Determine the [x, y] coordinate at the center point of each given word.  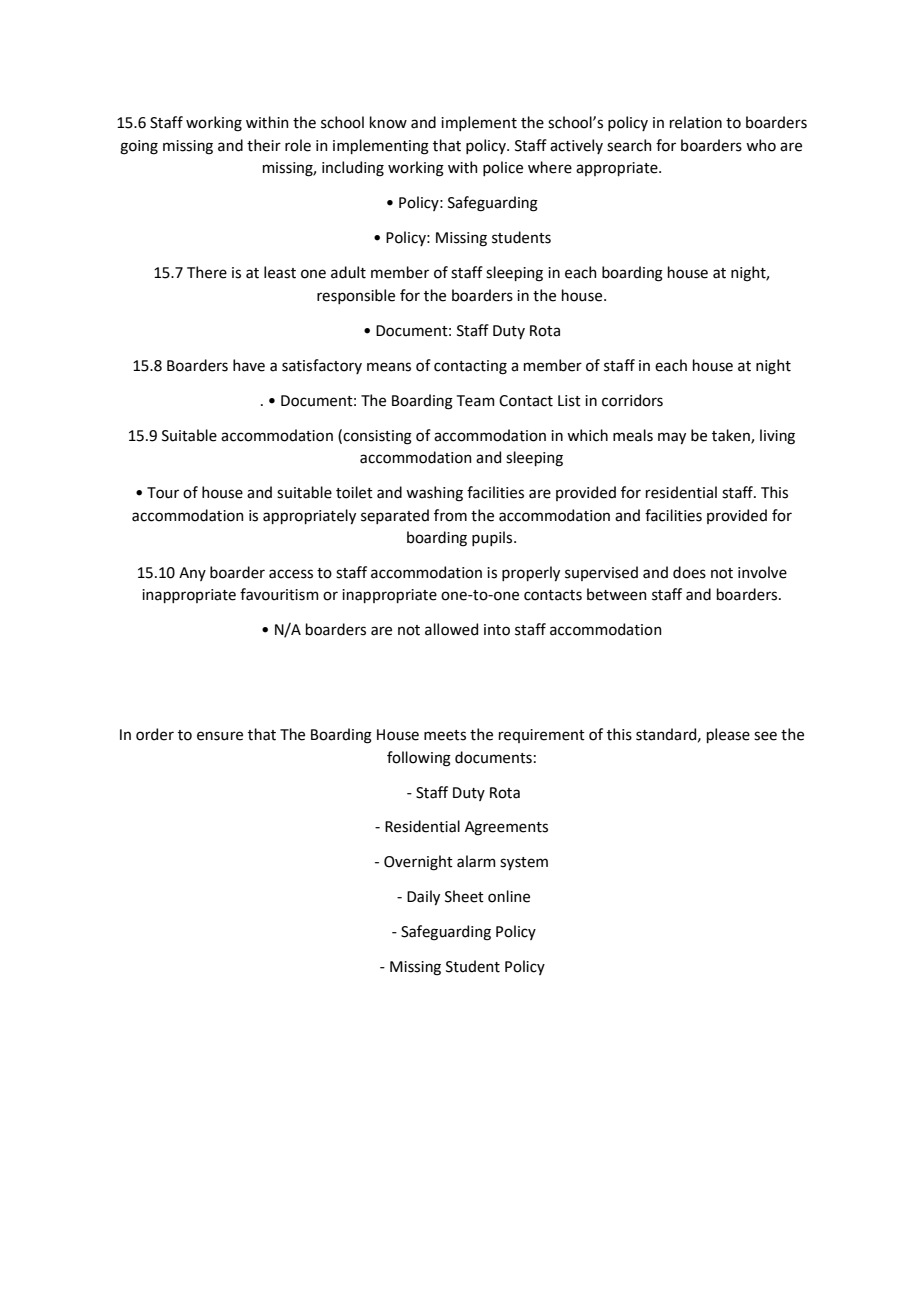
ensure [220, 736]
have [249, 365]
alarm [476, 861]
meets [445, 735]
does [689, 572]
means [389, 367]
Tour [163, 493]
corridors [632, 400]
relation [696, 122]
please [728, 735]
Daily [423, 897]
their [264, 145]
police [503, 168]
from [450, 515]
